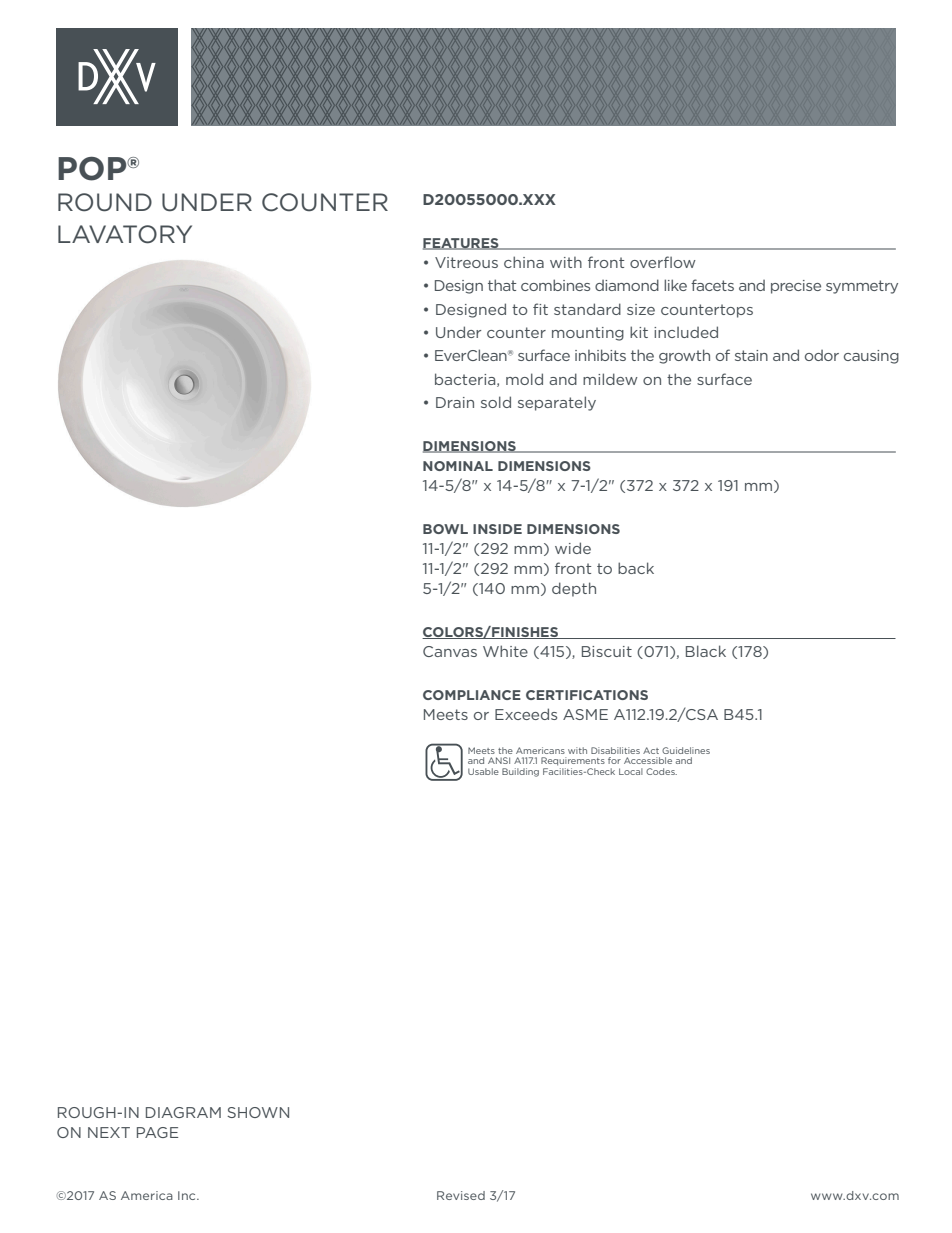  Describe the element at coordinates (483, 771) in the image. I see `Usable` at that location.
